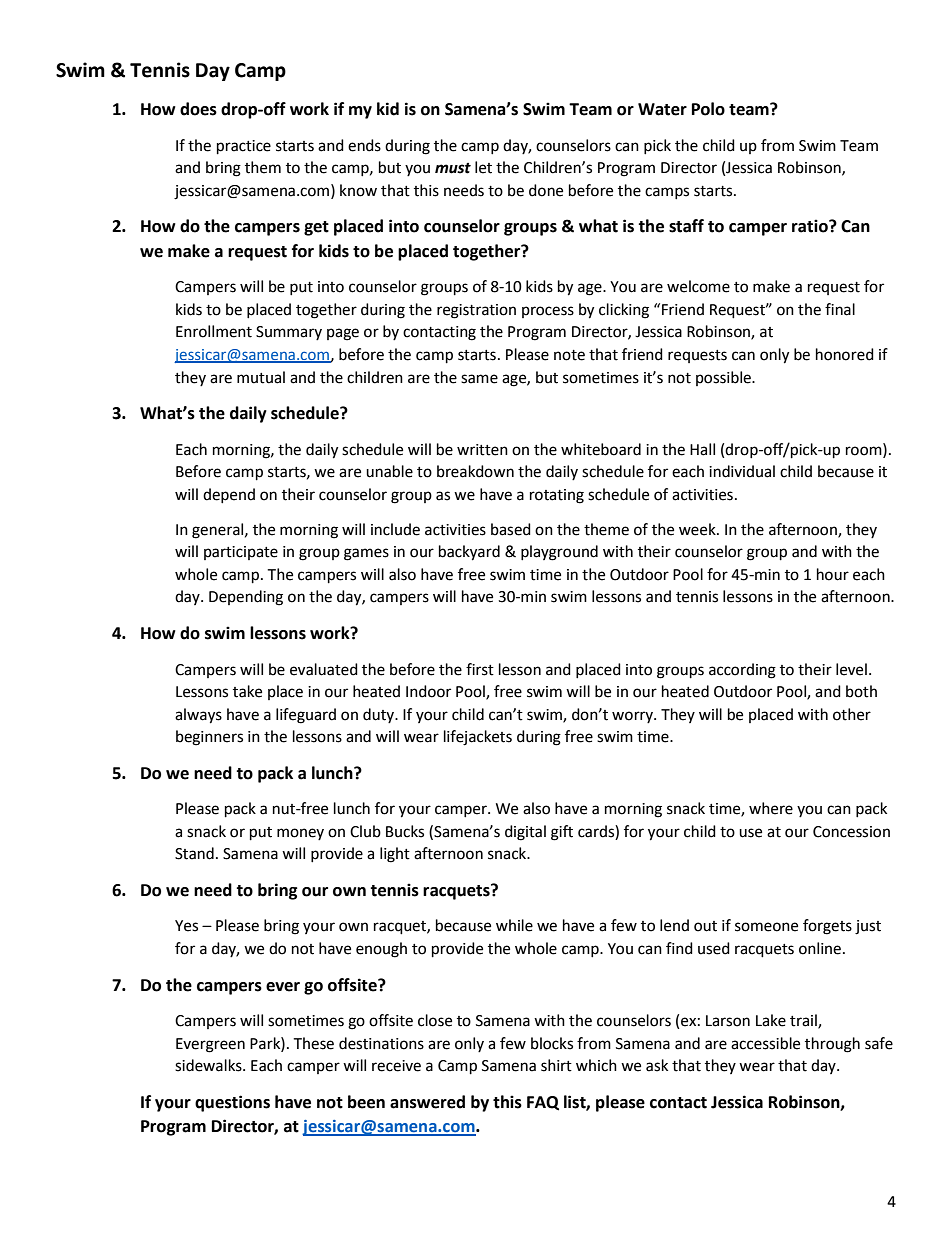 The height and width of the page is (1233, 952). What do you see at coordinates (708, 109) in the page?
I see `Polo` at bounding box center [708, 109].
